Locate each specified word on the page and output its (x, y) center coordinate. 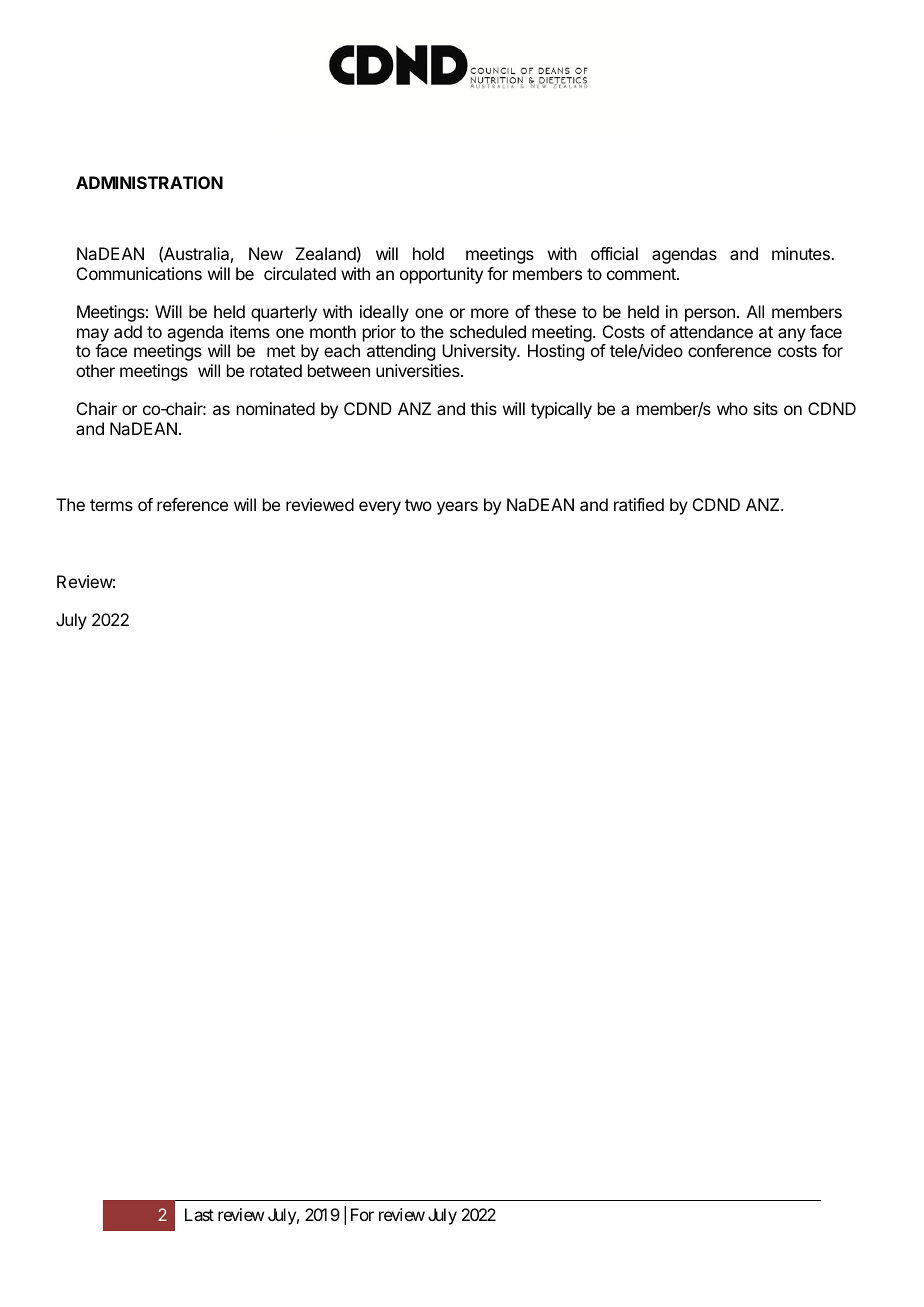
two (418, 505)
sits (765, 408)
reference (192, 504)
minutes (802, 253)
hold (428, 253)
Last (199, 1214)
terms (111, 505)
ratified (639, 504)
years (457, 508)
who (732, 408)
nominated (276, 408)
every (380, 508)
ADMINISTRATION (149, 182)
